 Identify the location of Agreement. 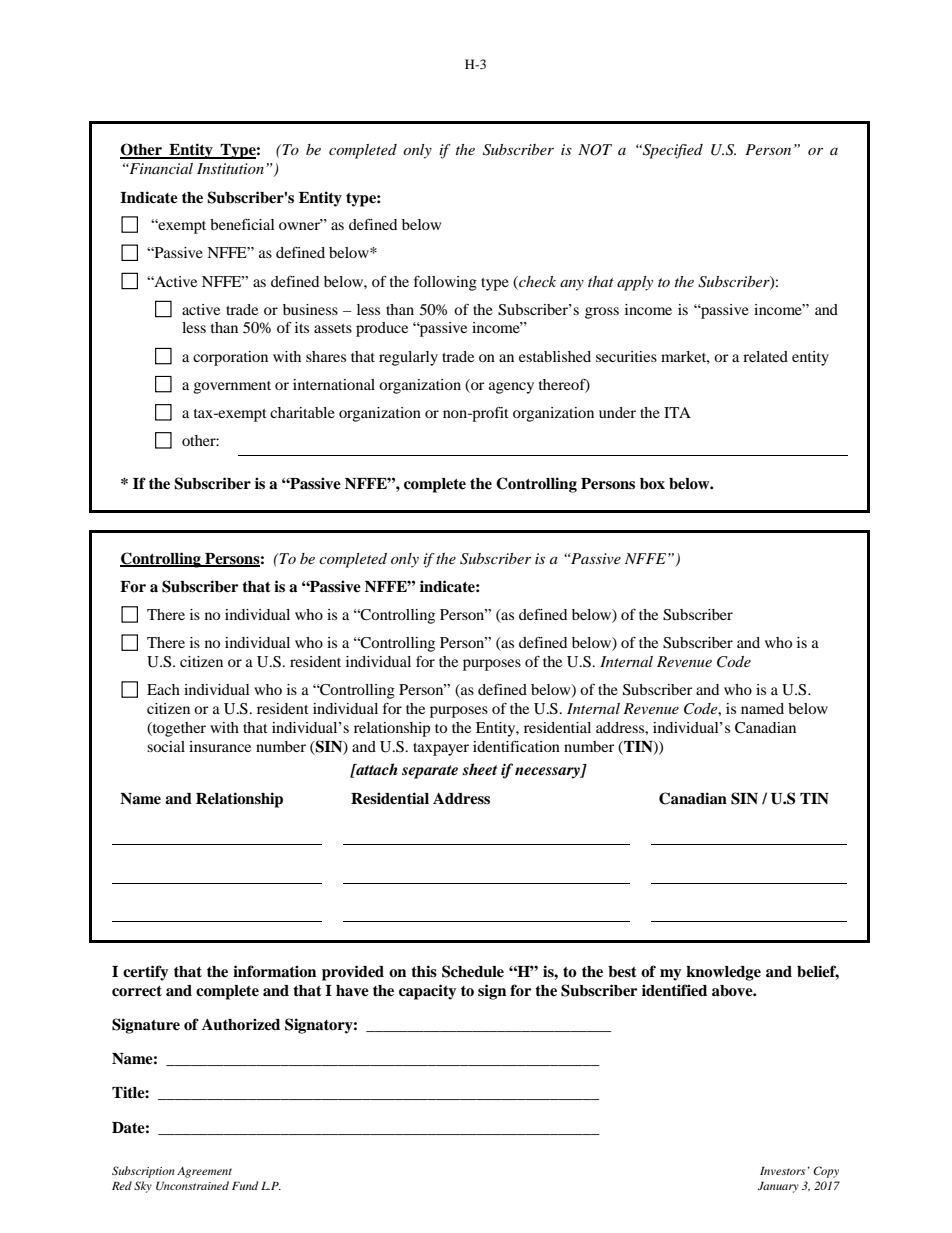
(204, 1172).
